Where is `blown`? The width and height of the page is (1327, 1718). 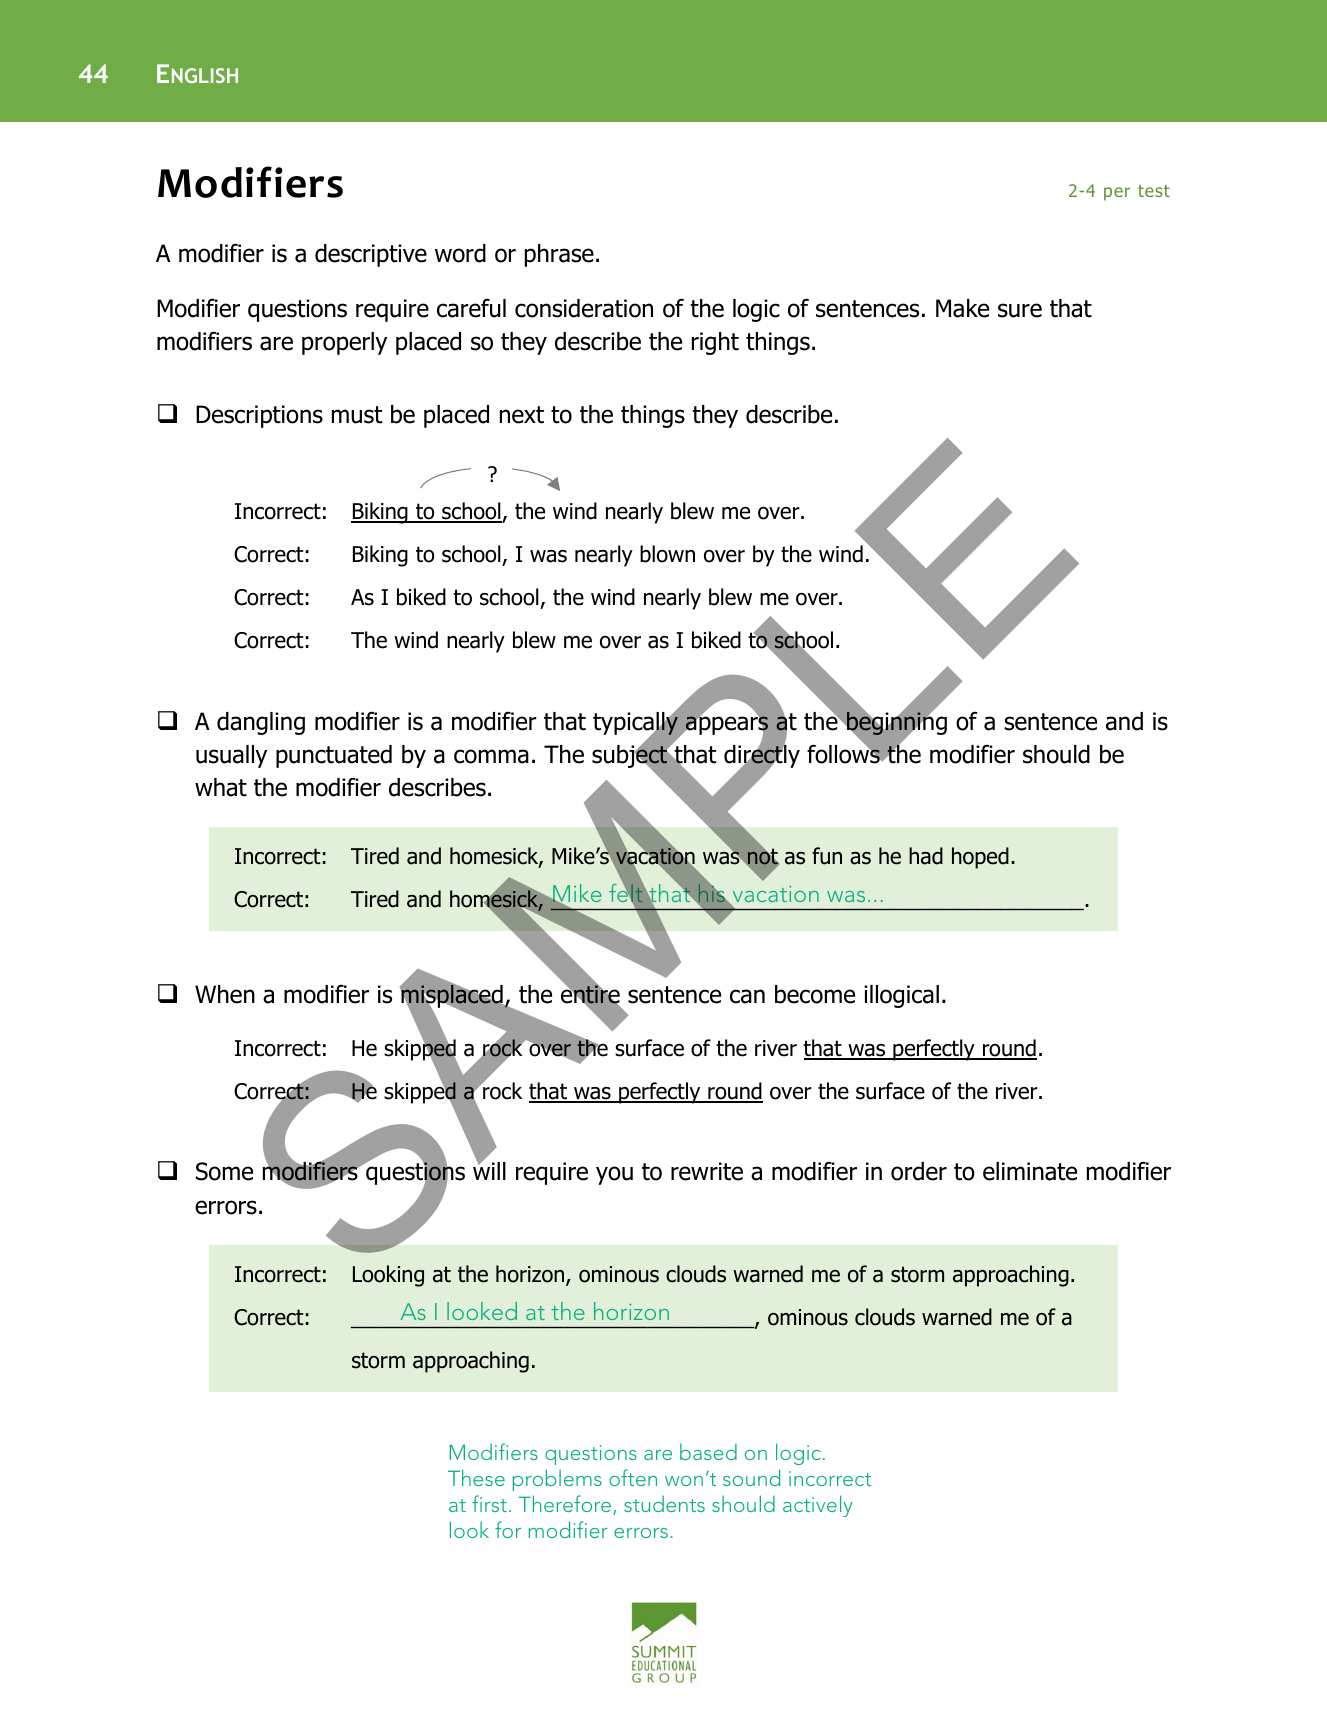 blown is located at coordinates (667, 554).
